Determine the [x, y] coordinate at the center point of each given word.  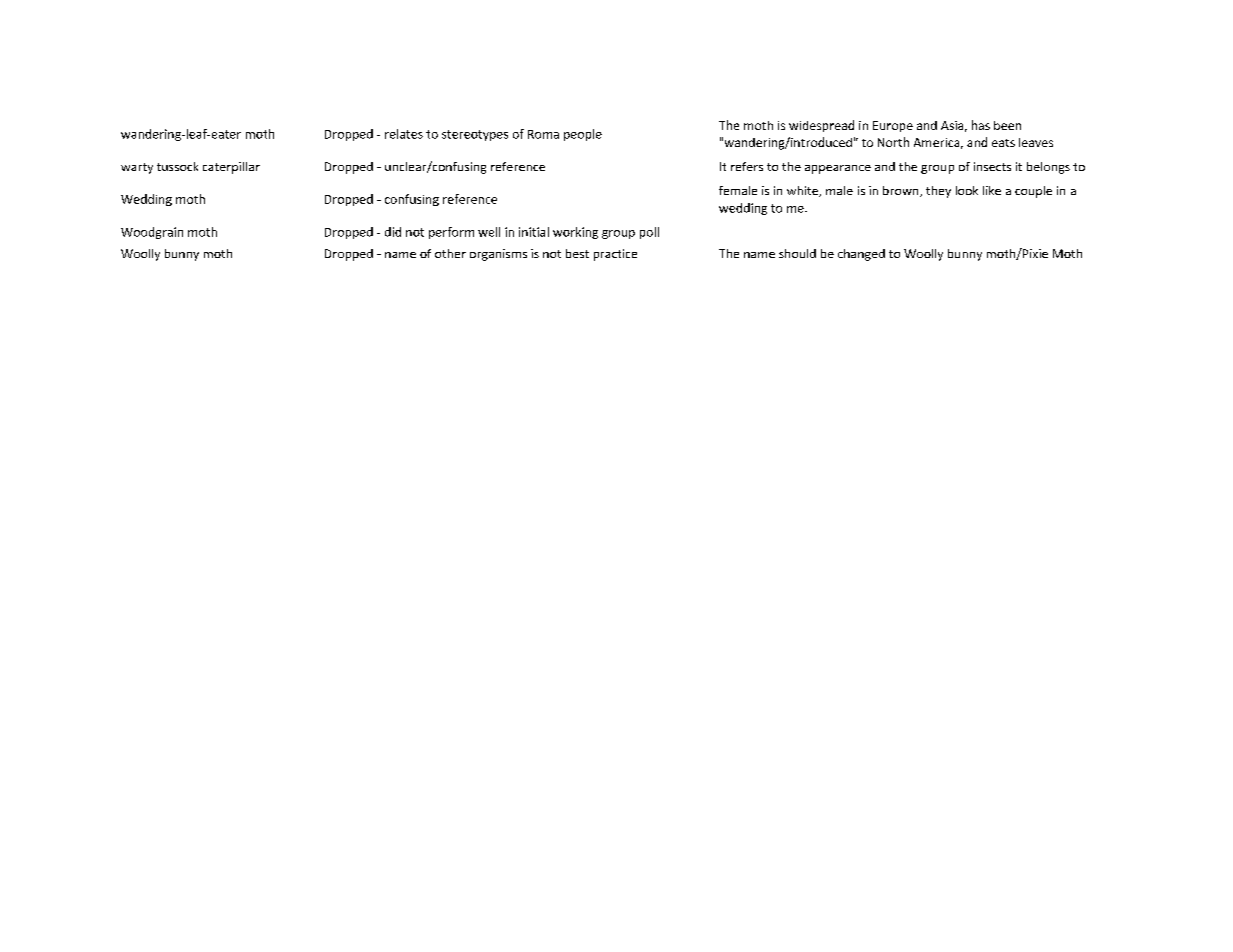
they [938, 192]
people [583, 135]
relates [404, 134]
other [450, 253]
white [803, 191]
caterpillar [231, 168]
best [577, 253]
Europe [893, 126]
